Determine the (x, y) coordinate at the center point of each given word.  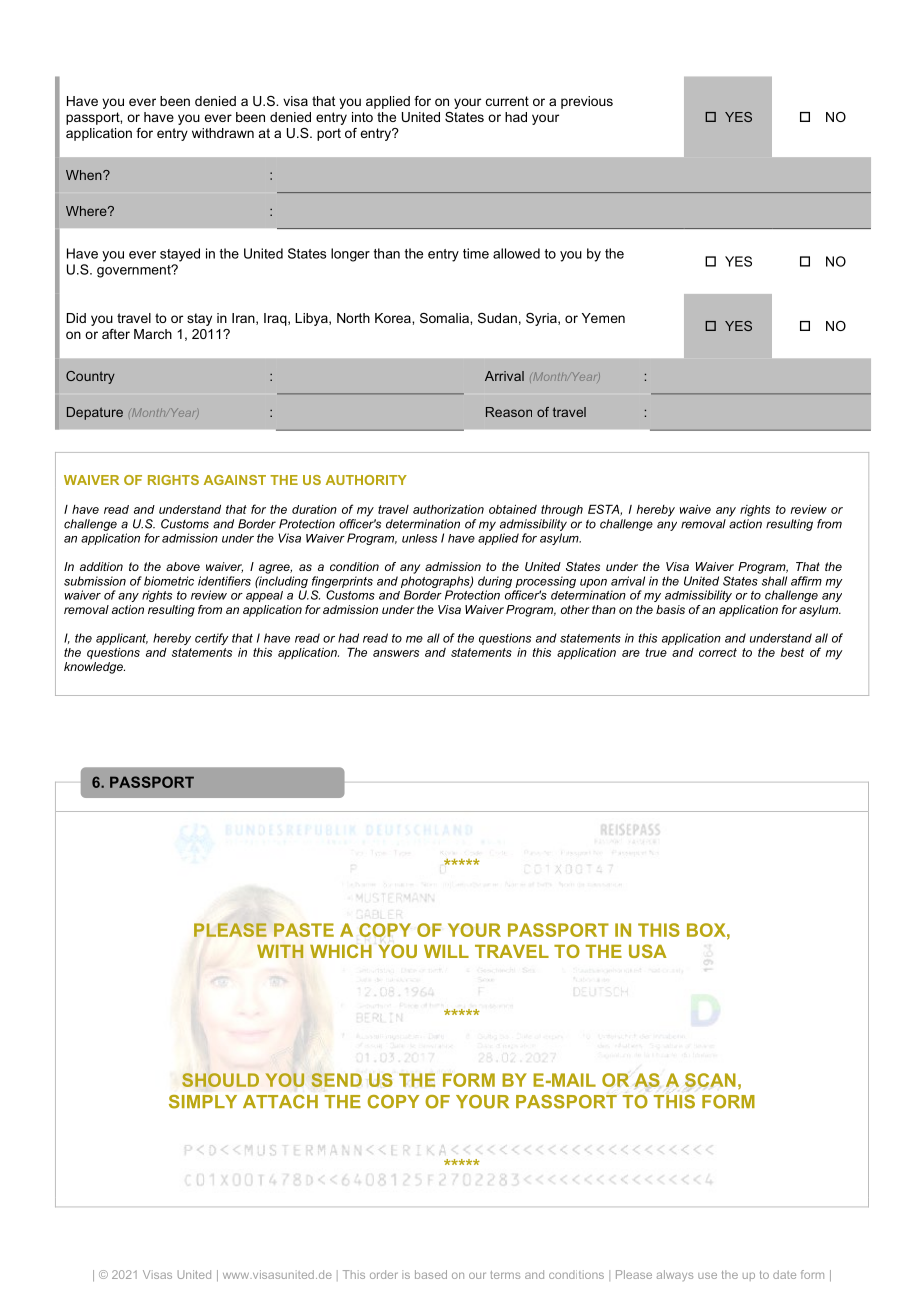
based (431, 1274)
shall (774, 581)
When (85, 175)
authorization (448, 509)
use (707, 1275)
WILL (446, 951)
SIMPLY (203, 1102)
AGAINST (235, 480)
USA (648, 951)
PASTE (304, 930)
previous (587, 102)
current (507, 101)
